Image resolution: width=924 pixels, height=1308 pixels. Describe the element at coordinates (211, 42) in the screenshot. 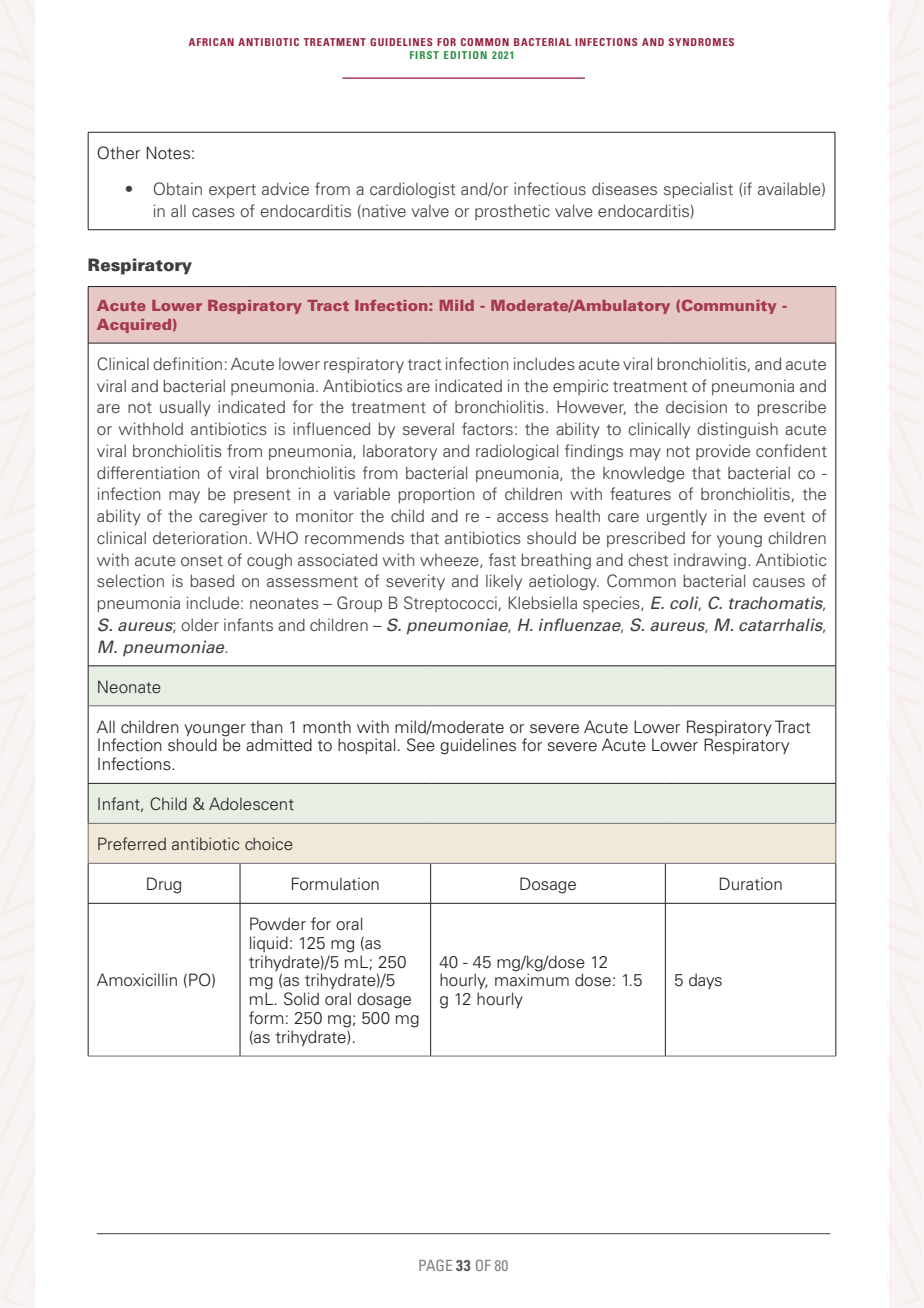

I see `AFRICAN` at that location.
